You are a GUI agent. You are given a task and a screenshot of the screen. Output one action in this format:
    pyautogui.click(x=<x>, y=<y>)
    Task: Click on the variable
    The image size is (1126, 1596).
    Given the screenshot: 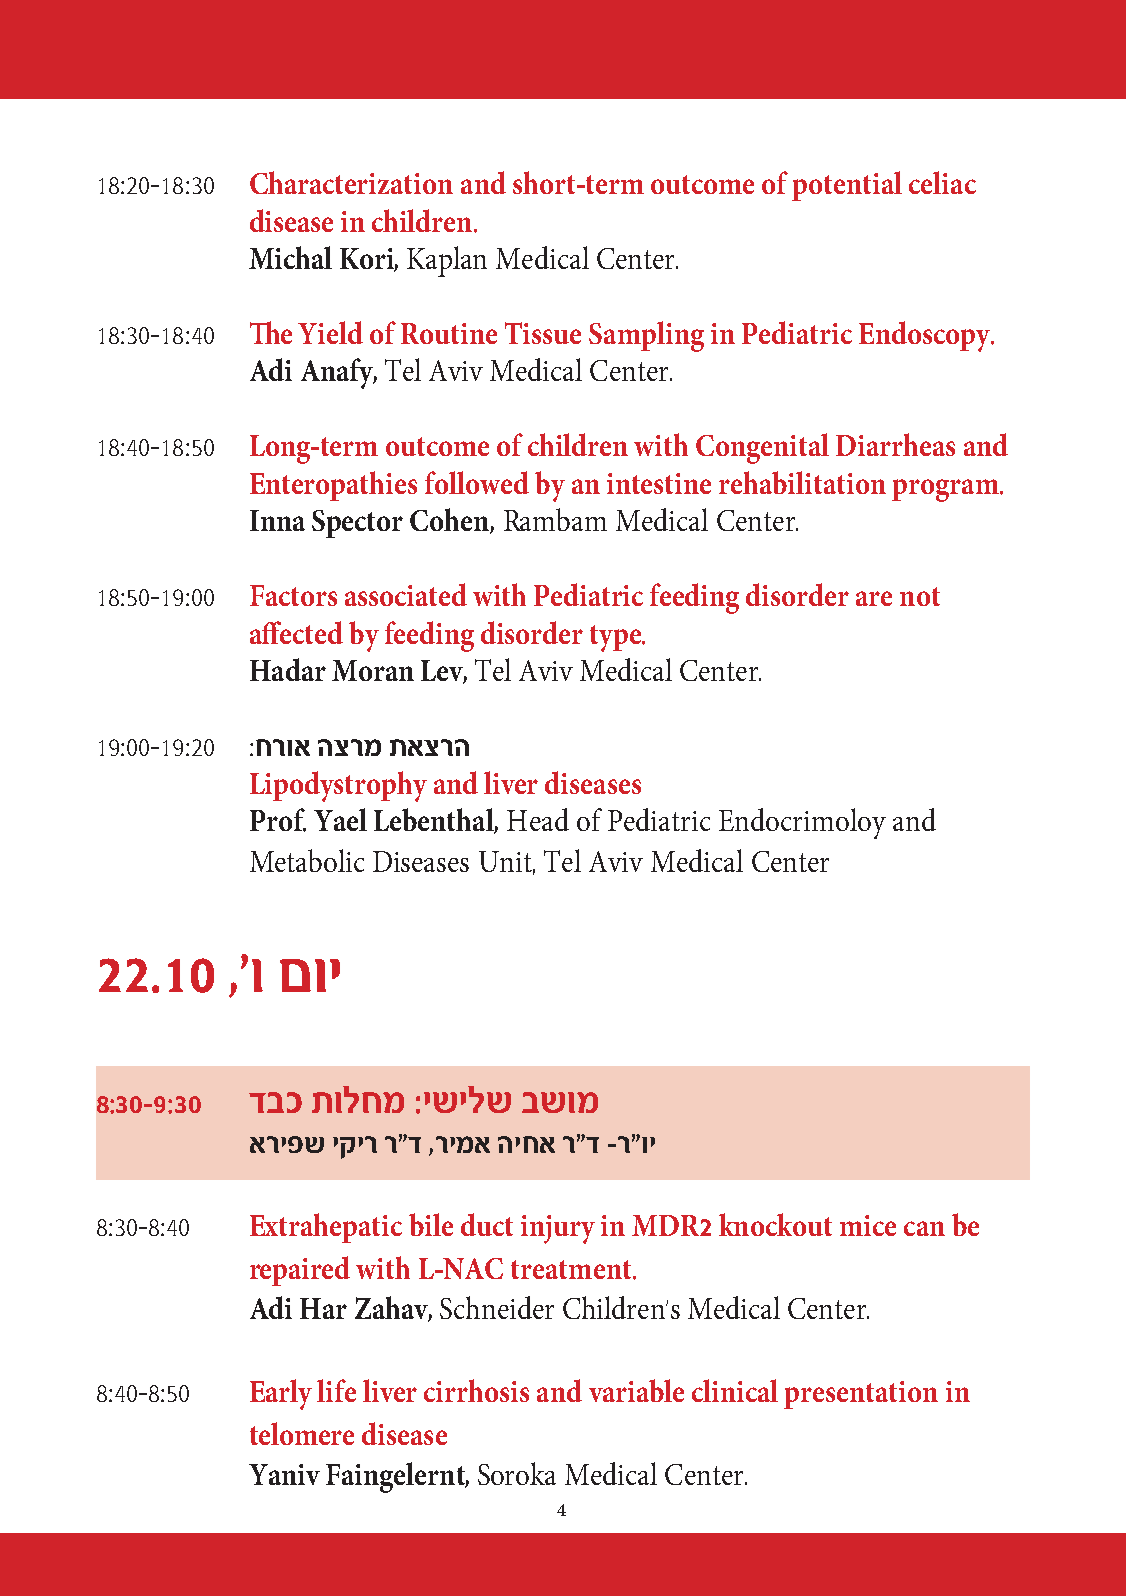 What is the action you would take?
    pyautogui.click(x=636, y=1390)
